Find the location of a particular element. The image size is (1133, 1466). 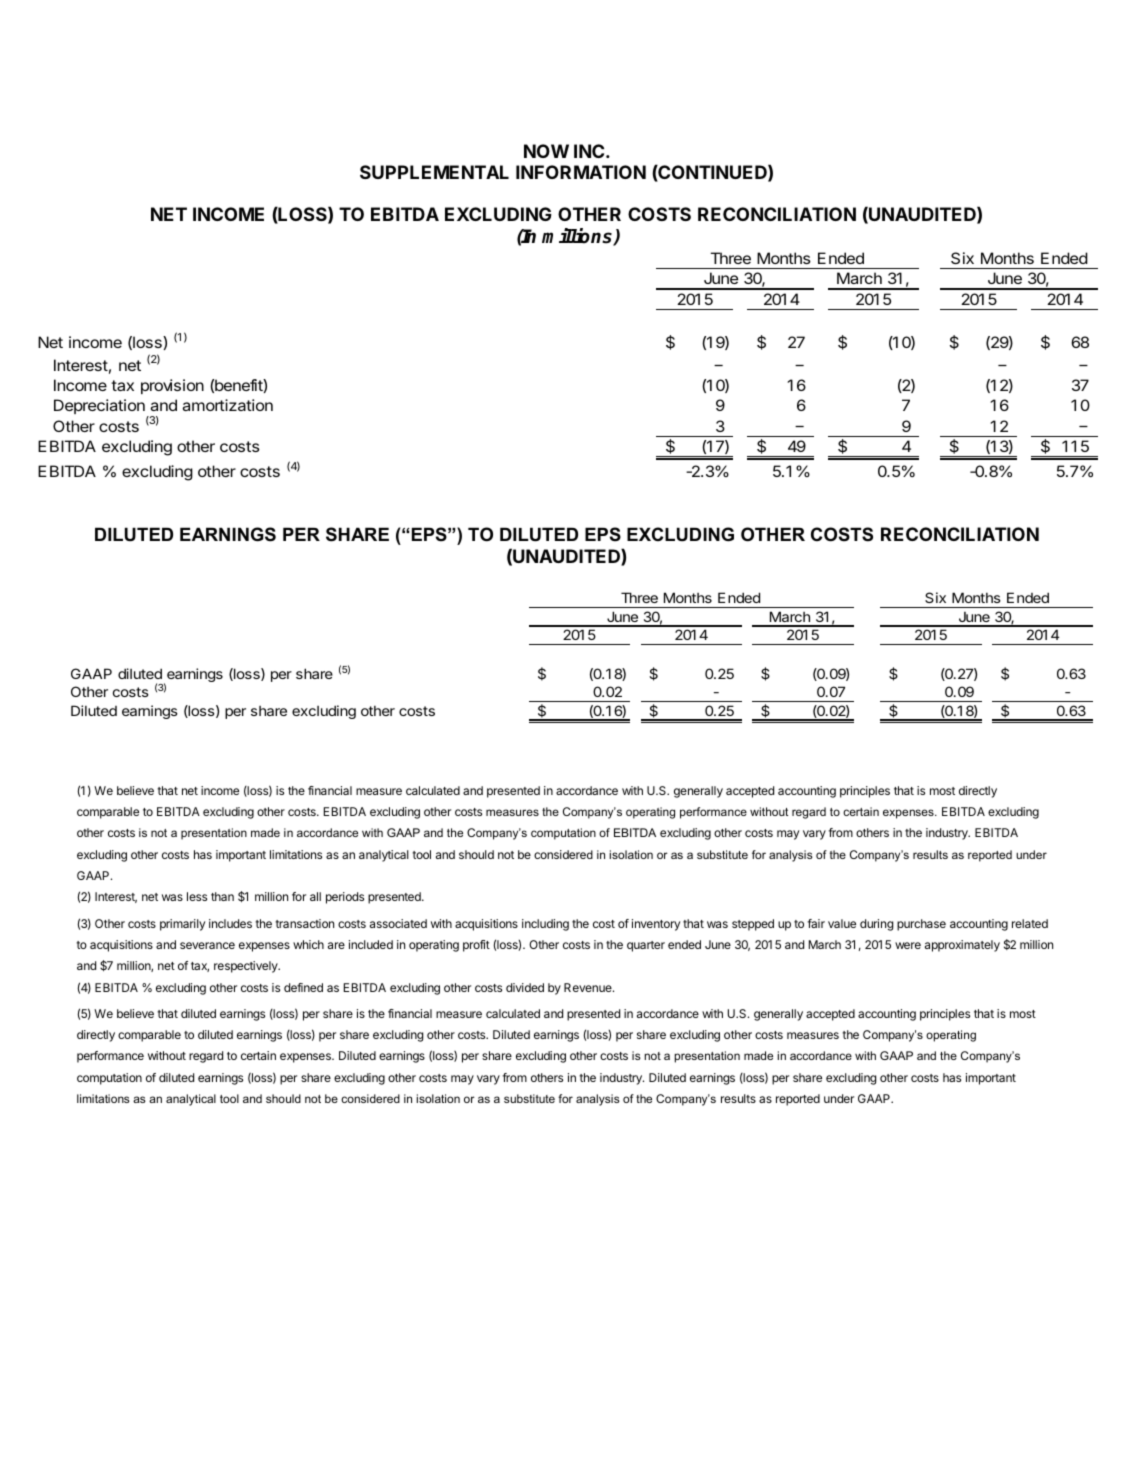

during is located at coordinates (876, 925).
